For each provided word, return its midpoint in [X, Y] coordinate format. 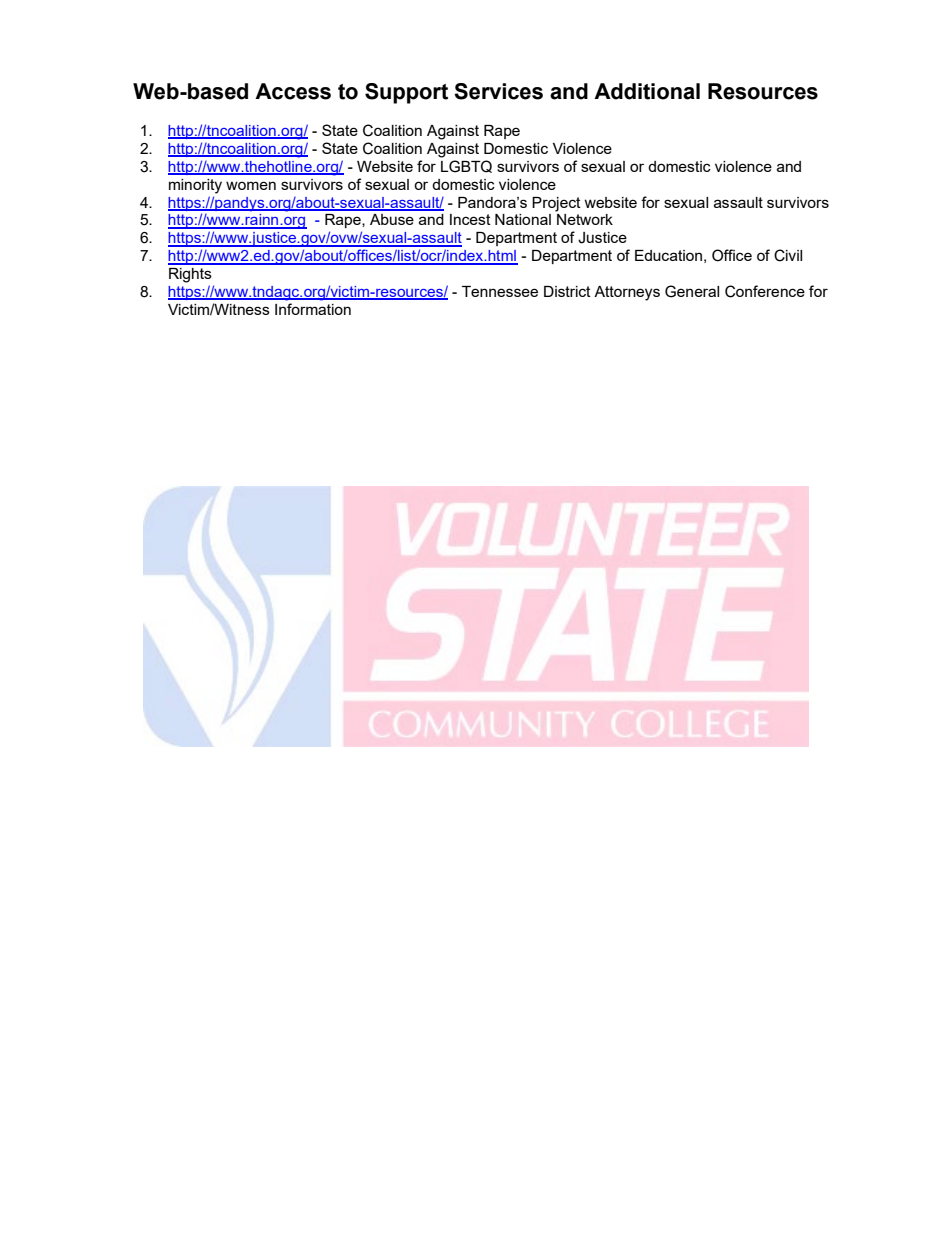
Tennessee [500, 291]
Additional [647, 91]
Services [498, 91]
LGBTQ [466, 166]
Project [556, 204]
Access [293, 91]
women [251, 185]
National [523, 219]
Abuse [392, 219]
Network [585, 219]
